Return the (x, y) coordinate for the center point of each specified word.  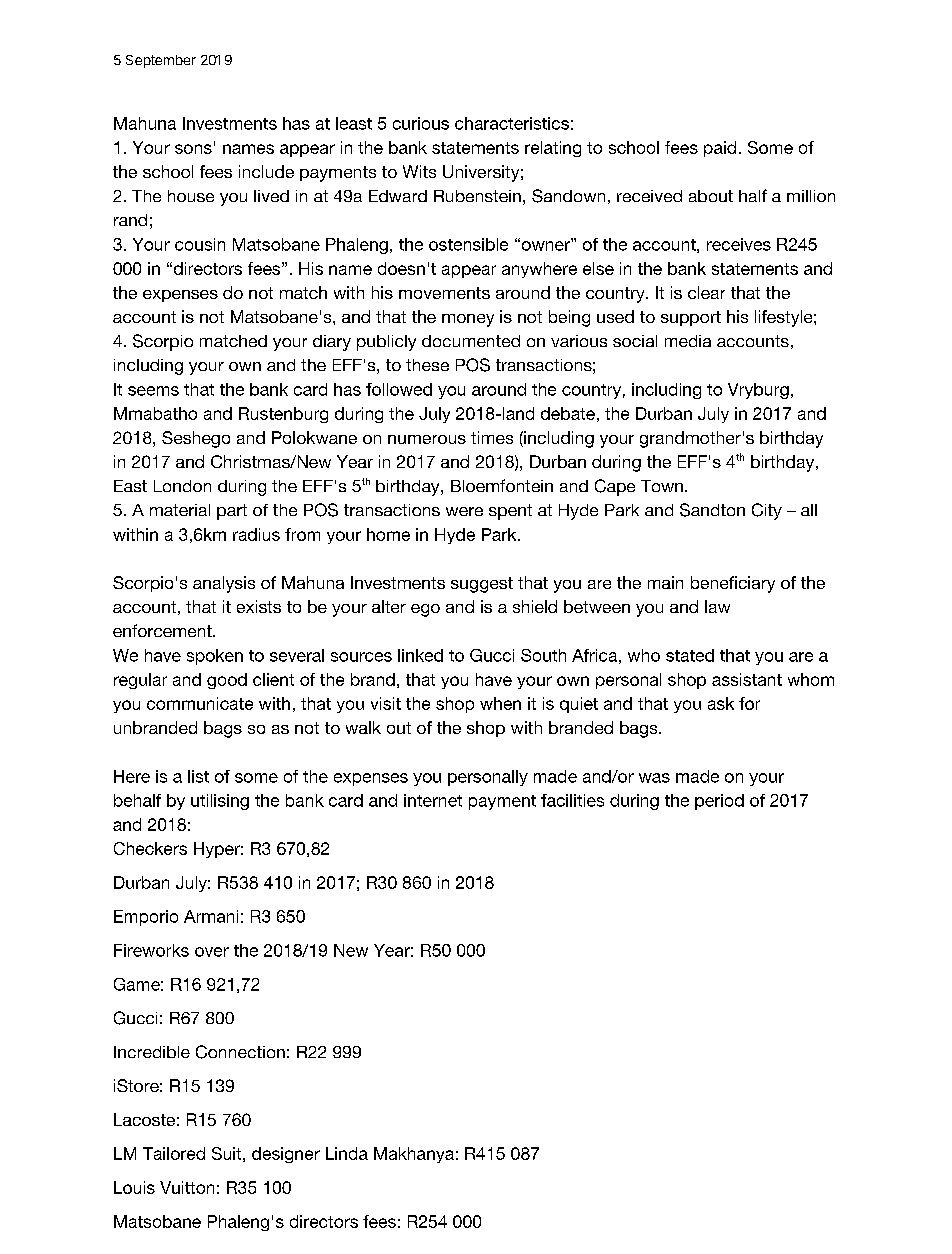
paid (720, 149)
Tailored (174, 1153)
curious (421, 123)
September (161, 61)
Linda (347, 1153)
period (719, 802)
